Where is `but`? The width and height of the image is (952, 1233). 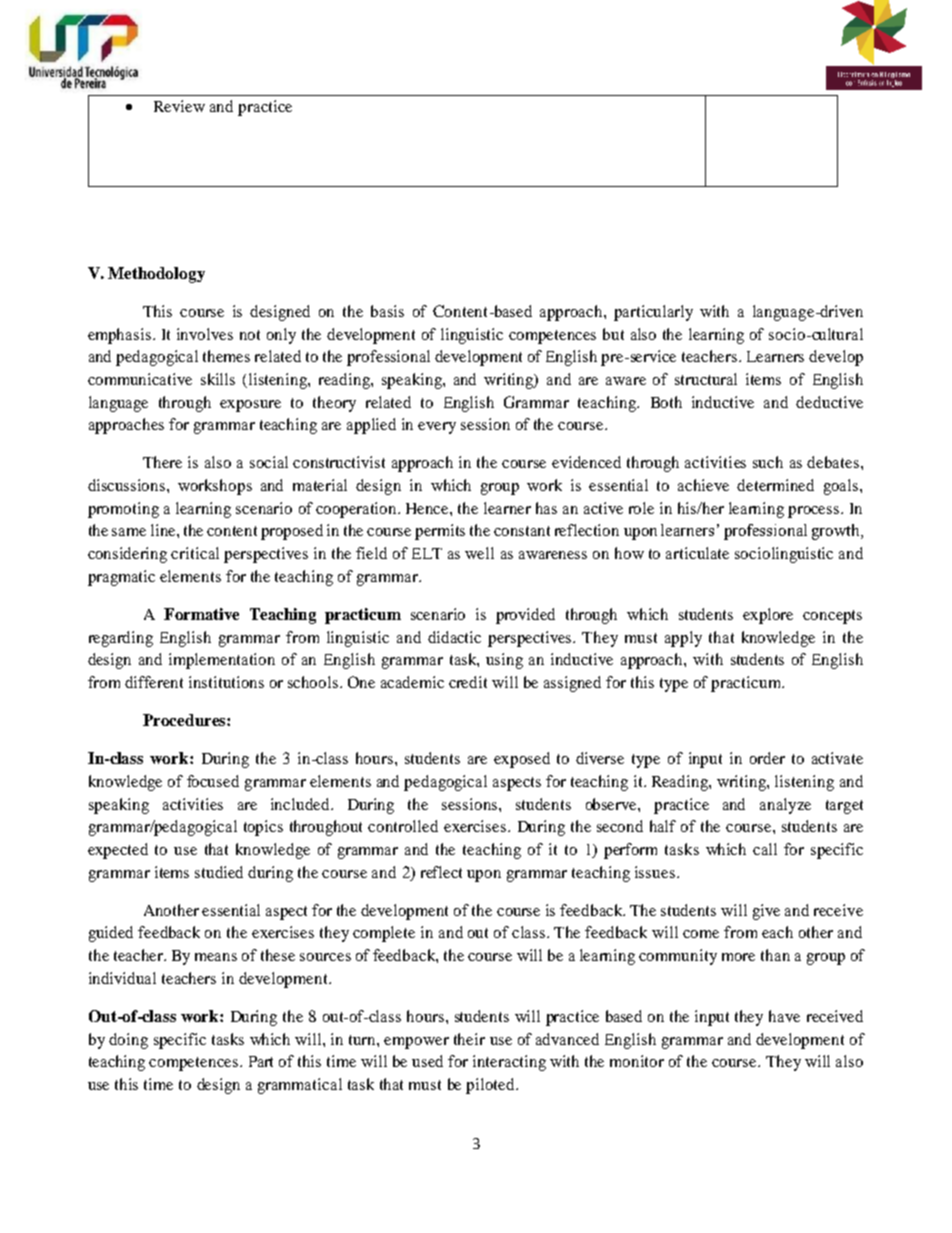 but is located at coordinates (613, 334).
